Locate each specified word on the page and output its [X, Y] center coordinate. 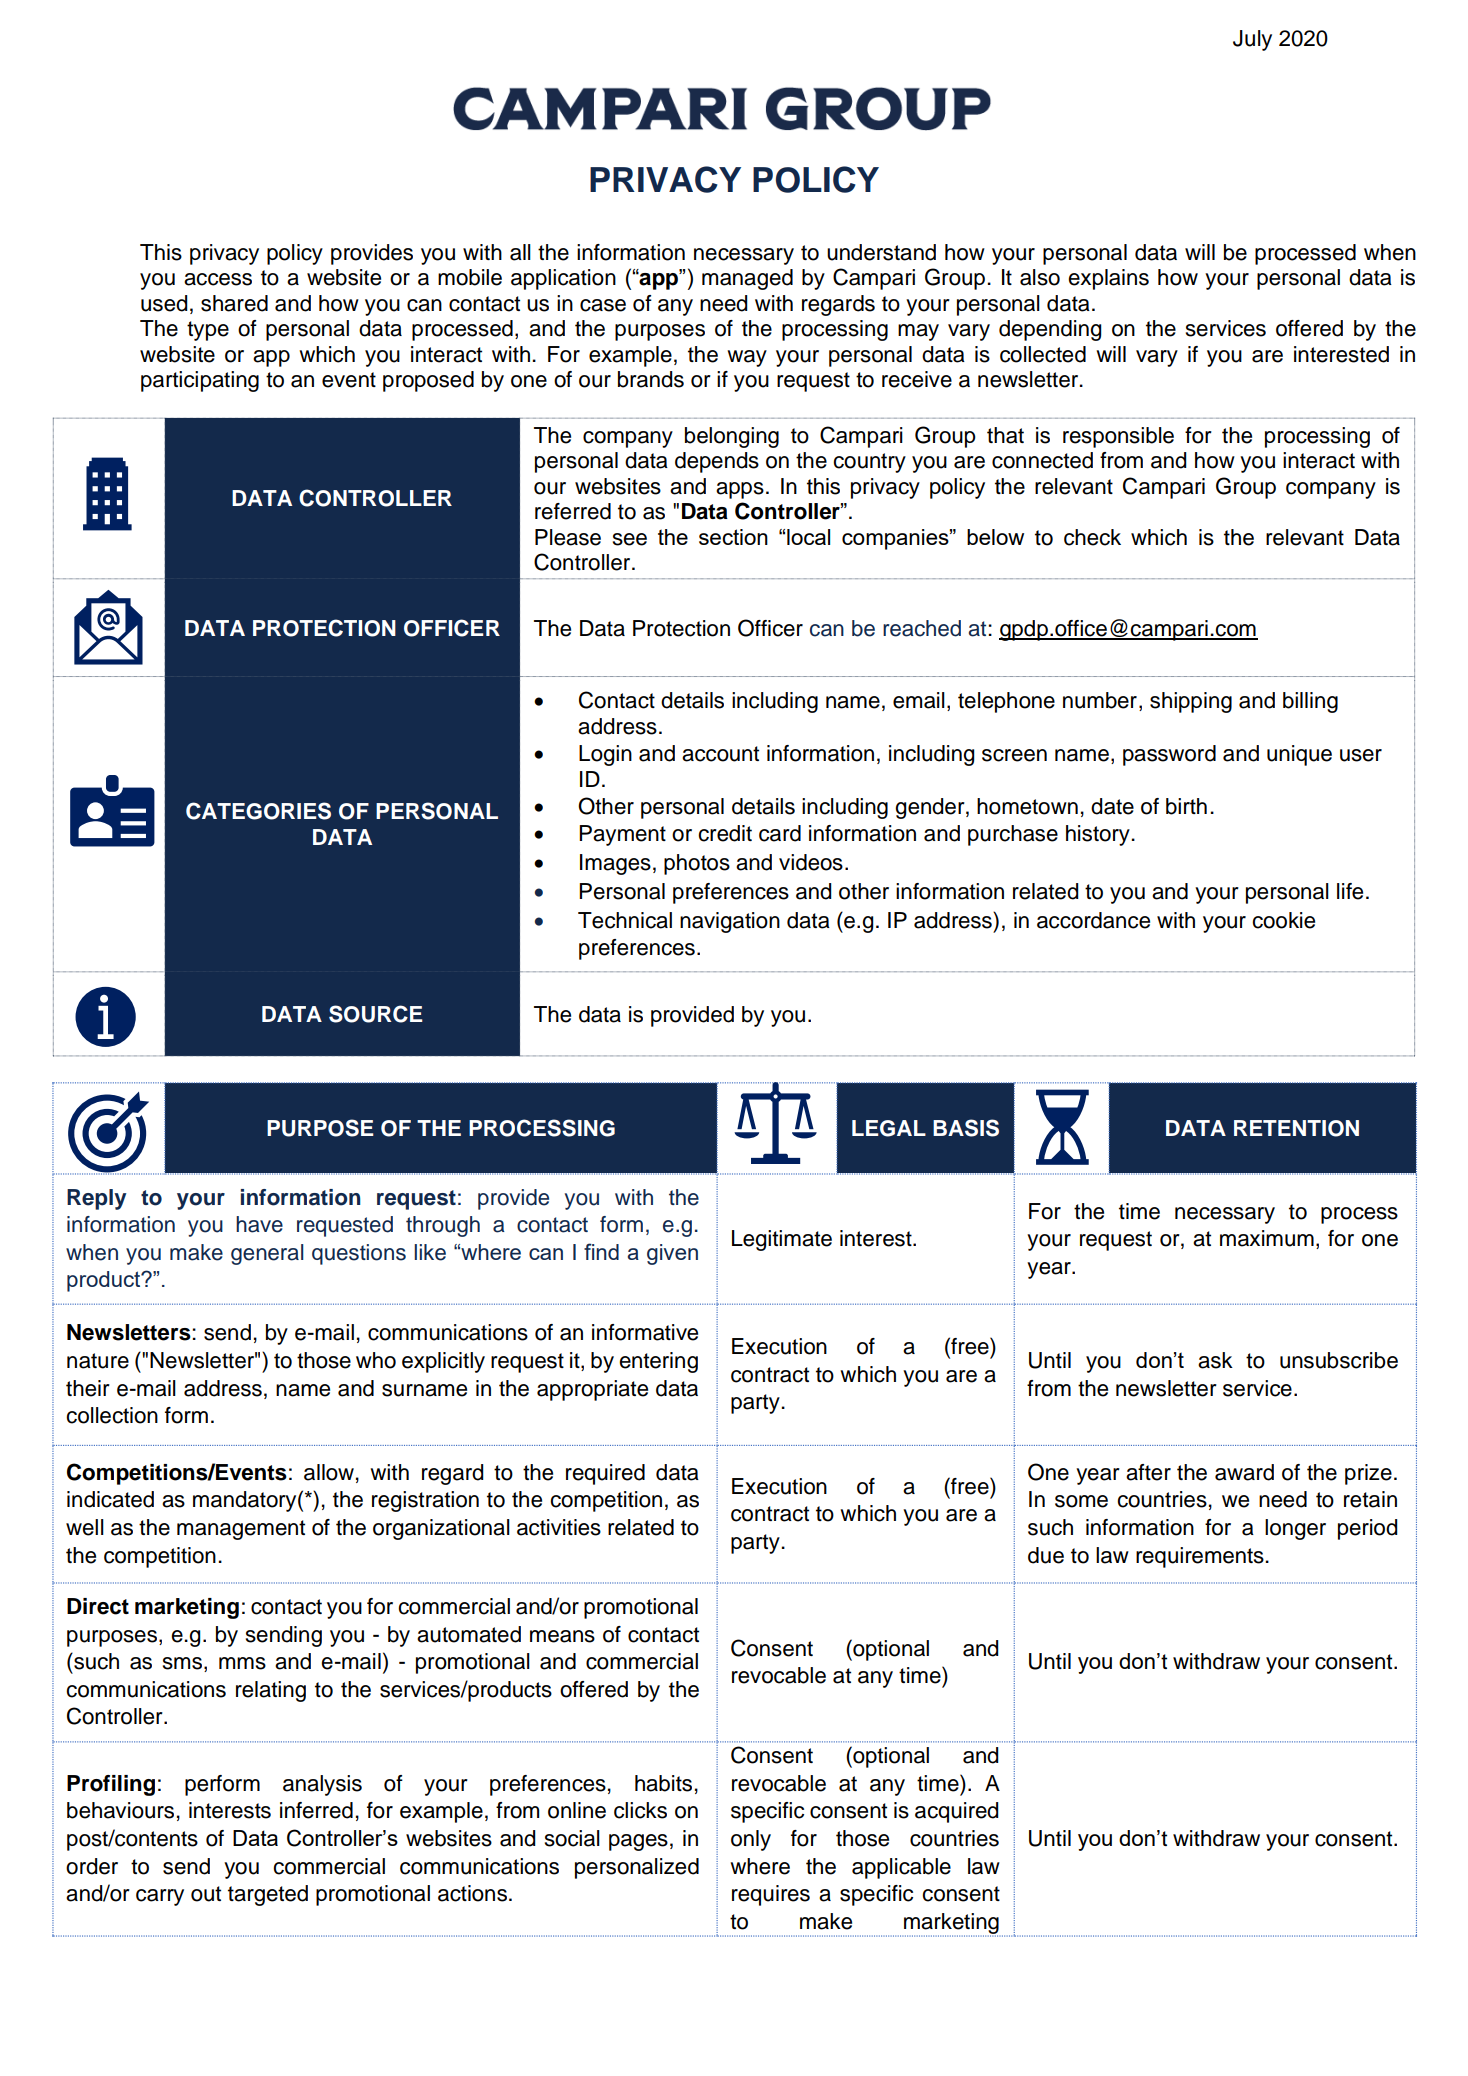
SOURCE [376, 1014]
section [733, 537]
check [1092, 537]
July [1252, 40]
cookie [1283, 920]
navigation [730, 922]
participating [200, 381]
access [218, 279]
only [751, 1840]
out [206, 1894]
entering [658, 1362]
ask [1215, 1360]
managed [747, 279]
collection [112, 1415]
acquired [957, 1812]
